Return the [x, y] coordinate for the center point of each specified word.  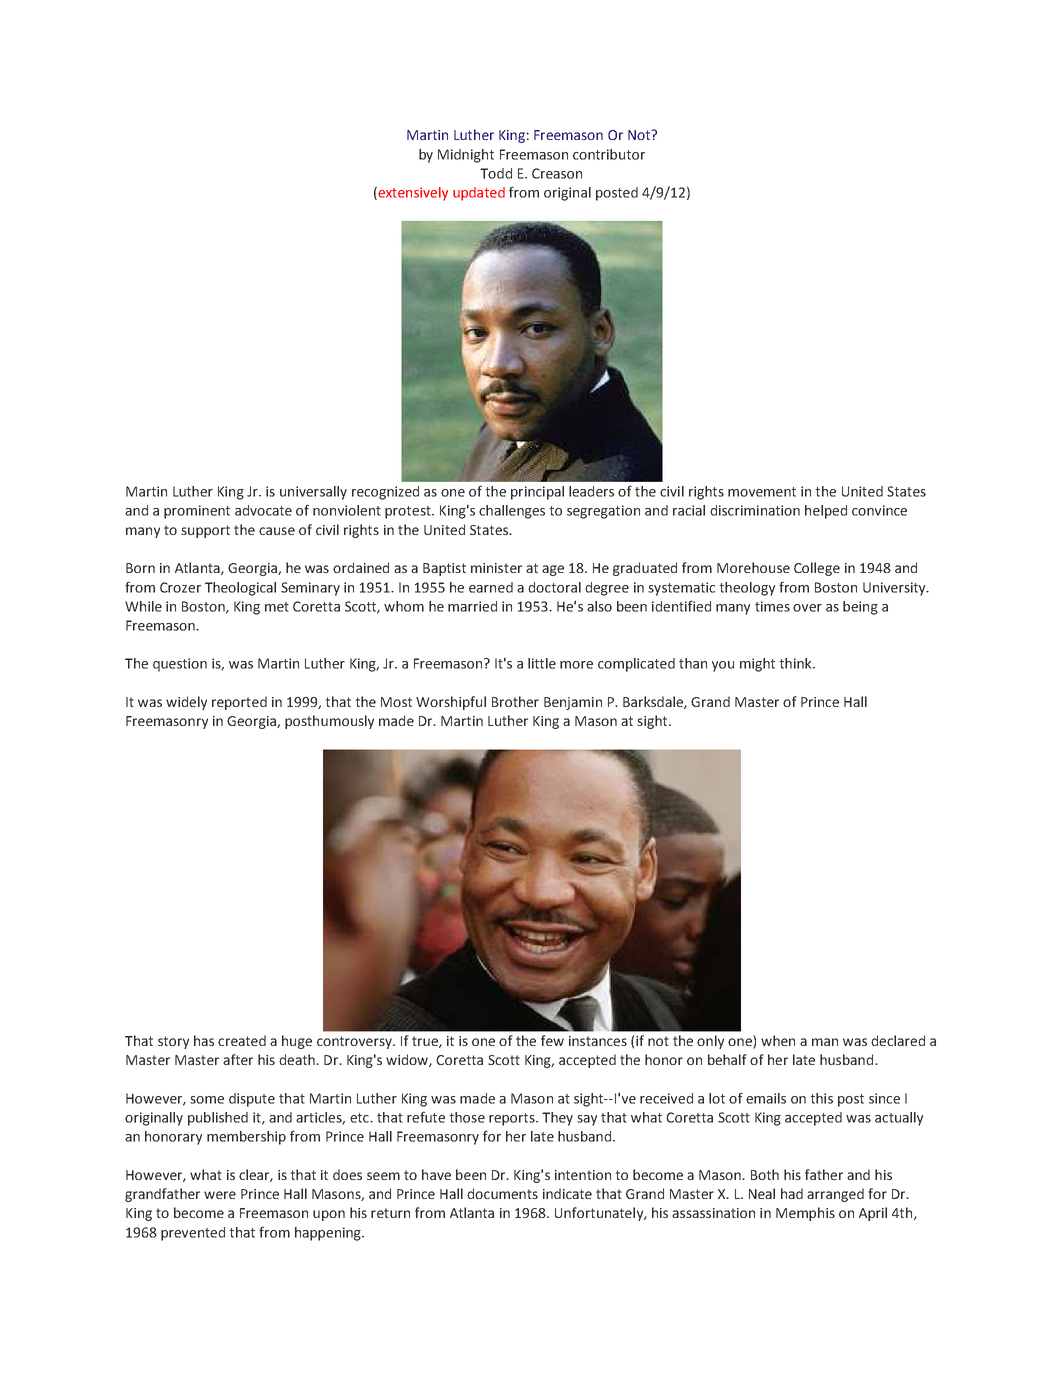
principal [537, 493]
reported [239, 703]
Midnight [466, 156]
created [242, 1040]
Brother [515, 701]
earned [491, 587]
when [778, 1040]
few [552, 1040]
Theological [240, 589]
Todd [496, 173]
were [220, 1195]
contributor [609, 154]
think [796, 663]
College [817, 569]
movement [762, 492]
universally [313, 493]
